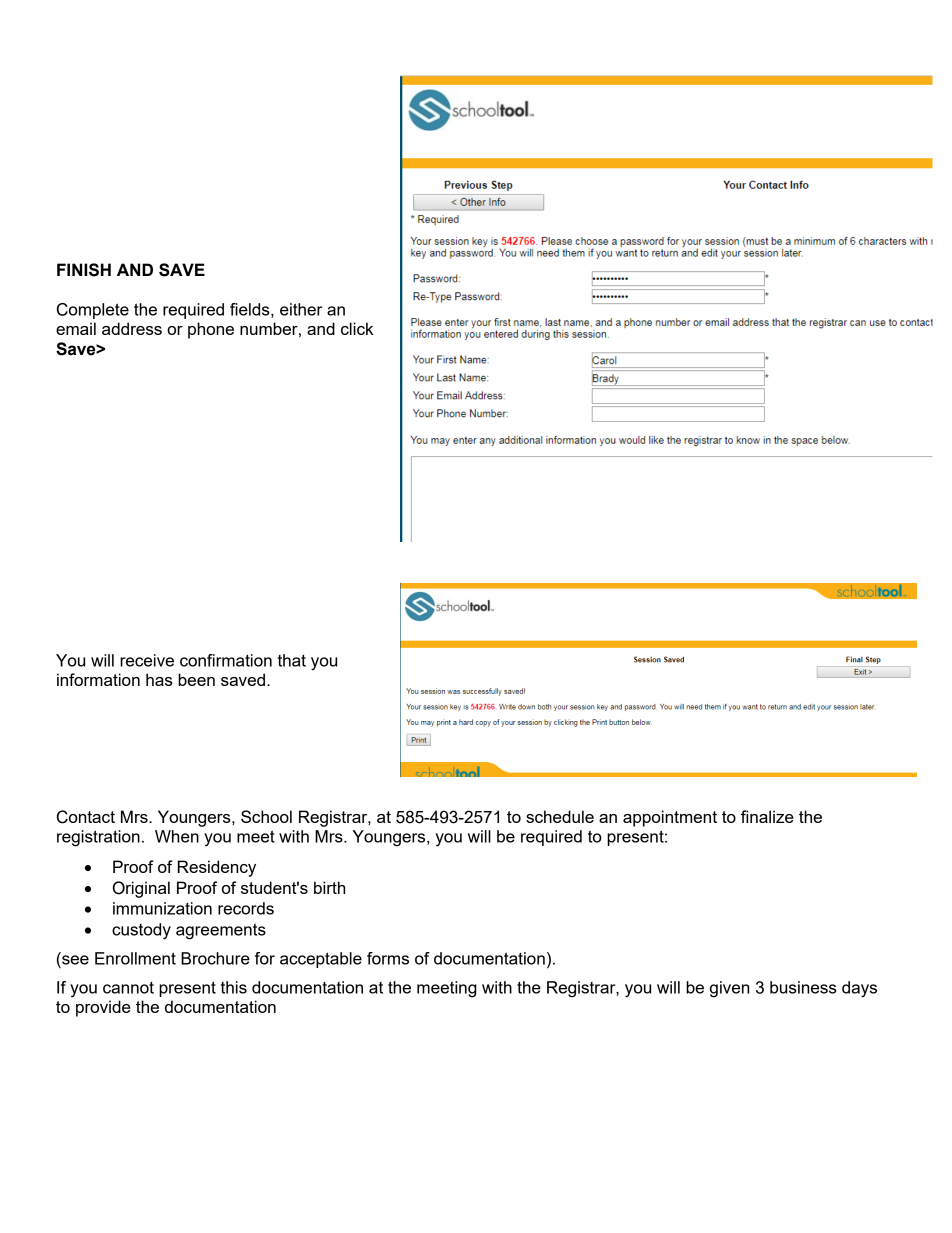  Describe the element at coordinates (132, 328) in the screenshot. I see `address` at that location.
